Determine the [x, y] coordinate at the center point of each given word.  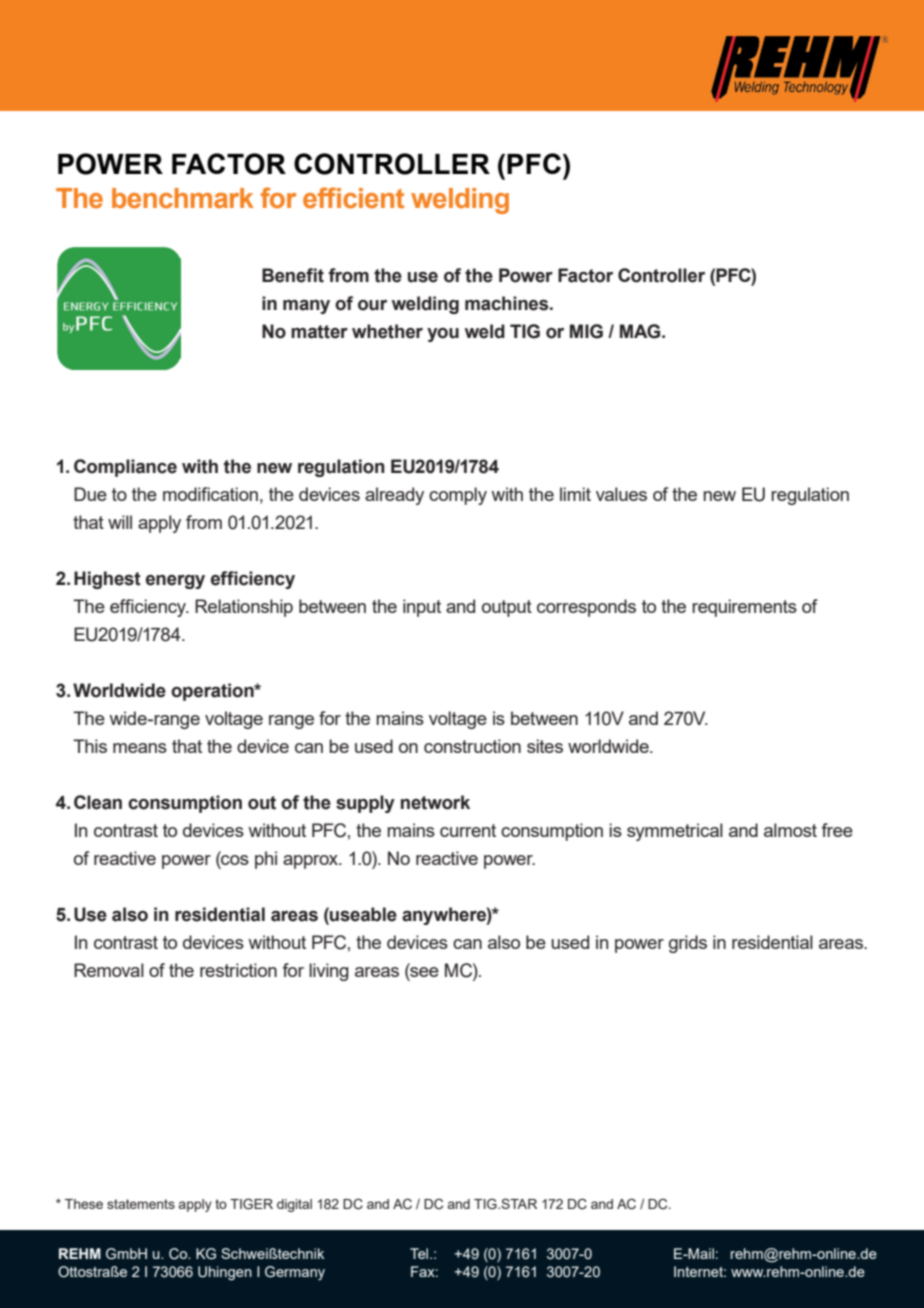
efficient [353, 198]
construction [472, 746]
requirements [744, 608]
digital [294, 1205]
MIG [586, 331]
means [140, 748]
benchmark [182, 198]
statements [141, 1204]
